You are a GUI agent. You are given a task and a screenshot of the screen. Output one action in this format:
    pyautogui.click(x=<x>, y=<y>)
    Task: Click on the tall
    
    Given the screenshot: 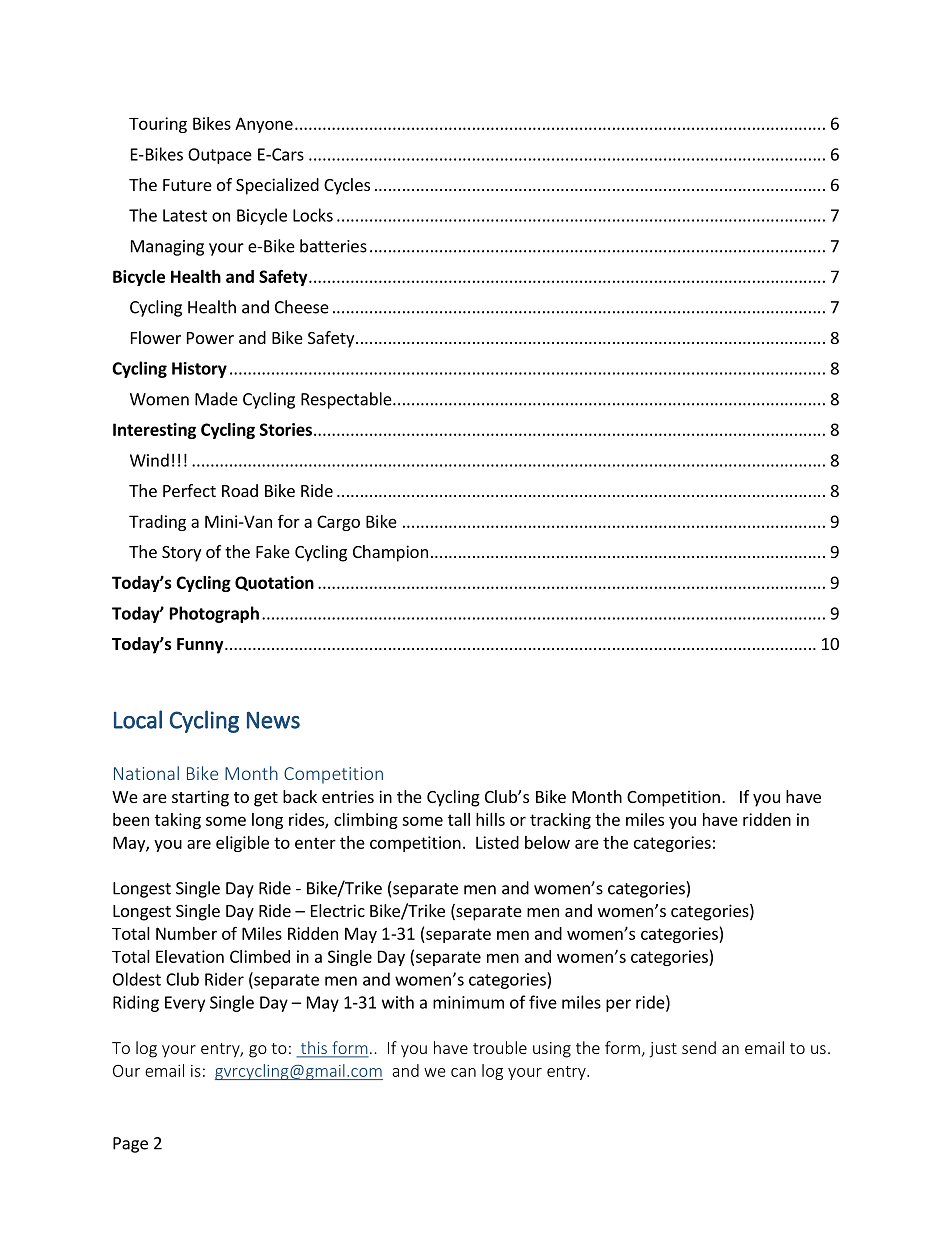 What is the action you would take?
    pyautogui.click(x=459, y=819)
